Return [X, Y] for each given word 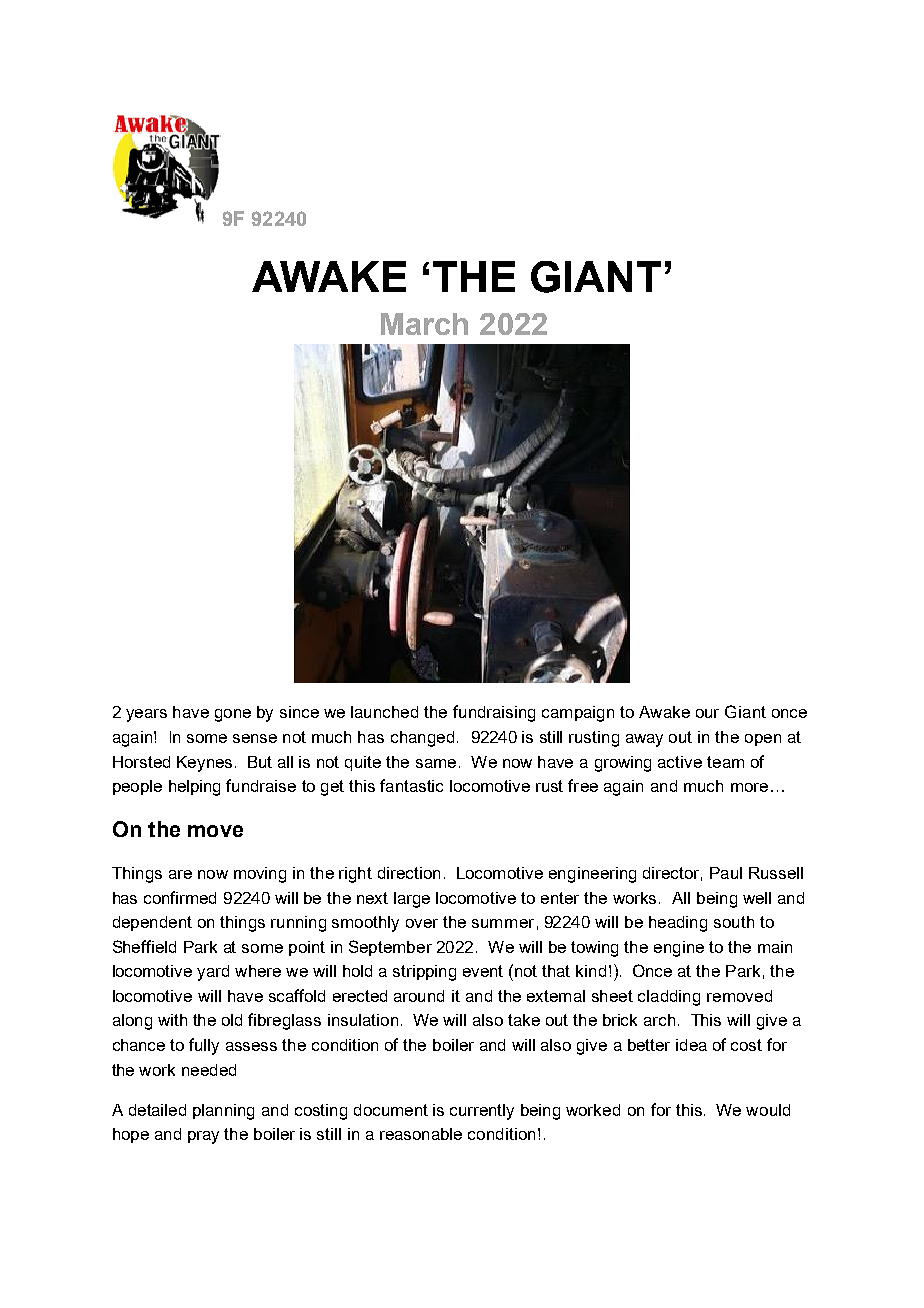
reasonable [421, 1134]
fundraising [494, 713]
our [707, 713]
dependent [152, 923]
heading [678, 924]
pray [203, 1137]
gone [233, 715]
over [422, 923]
